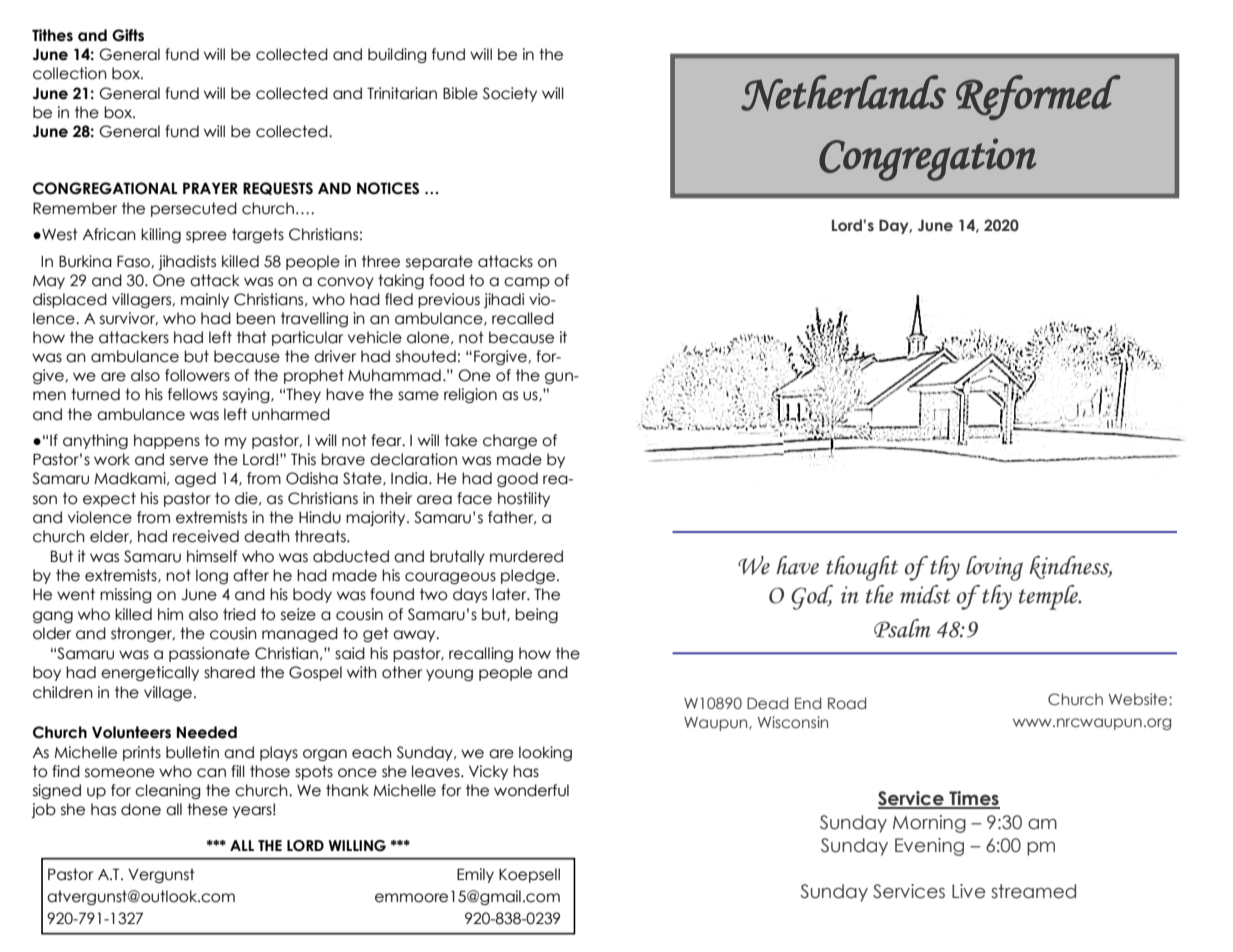  Describe the element at coordinates (207, 809) in the screenshot. I see `these` at that location.
